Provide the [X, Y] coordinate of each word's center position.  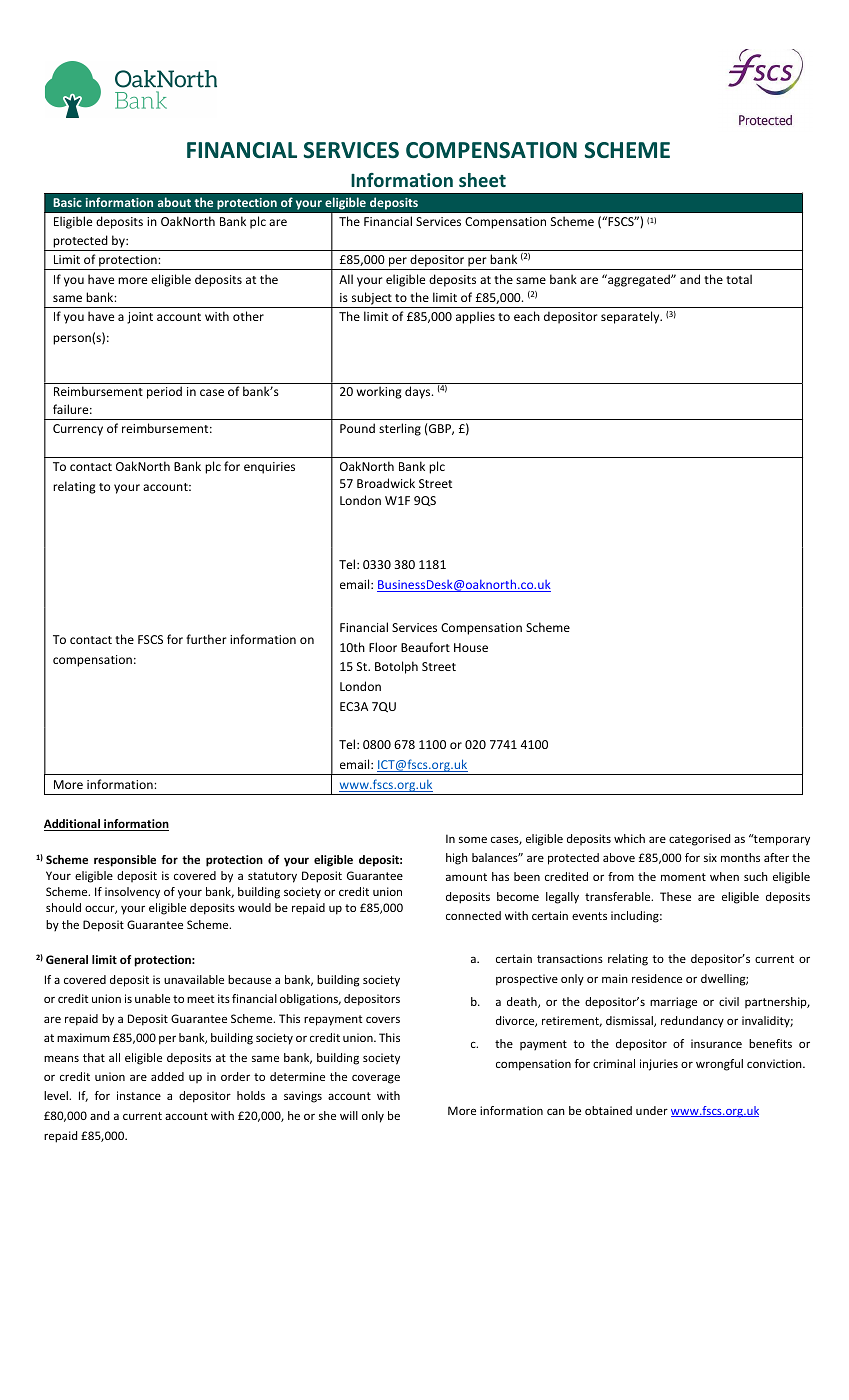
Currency [78, 430]
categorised [699, 840]
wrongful [719, 1065]
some [473, 839]
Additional [73, 825]
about [174, 202]
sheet [482, 180]
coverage [376, 1079]
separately [631, 317]
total [739, 279]
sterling [400, 429]
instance [139, 1095]
